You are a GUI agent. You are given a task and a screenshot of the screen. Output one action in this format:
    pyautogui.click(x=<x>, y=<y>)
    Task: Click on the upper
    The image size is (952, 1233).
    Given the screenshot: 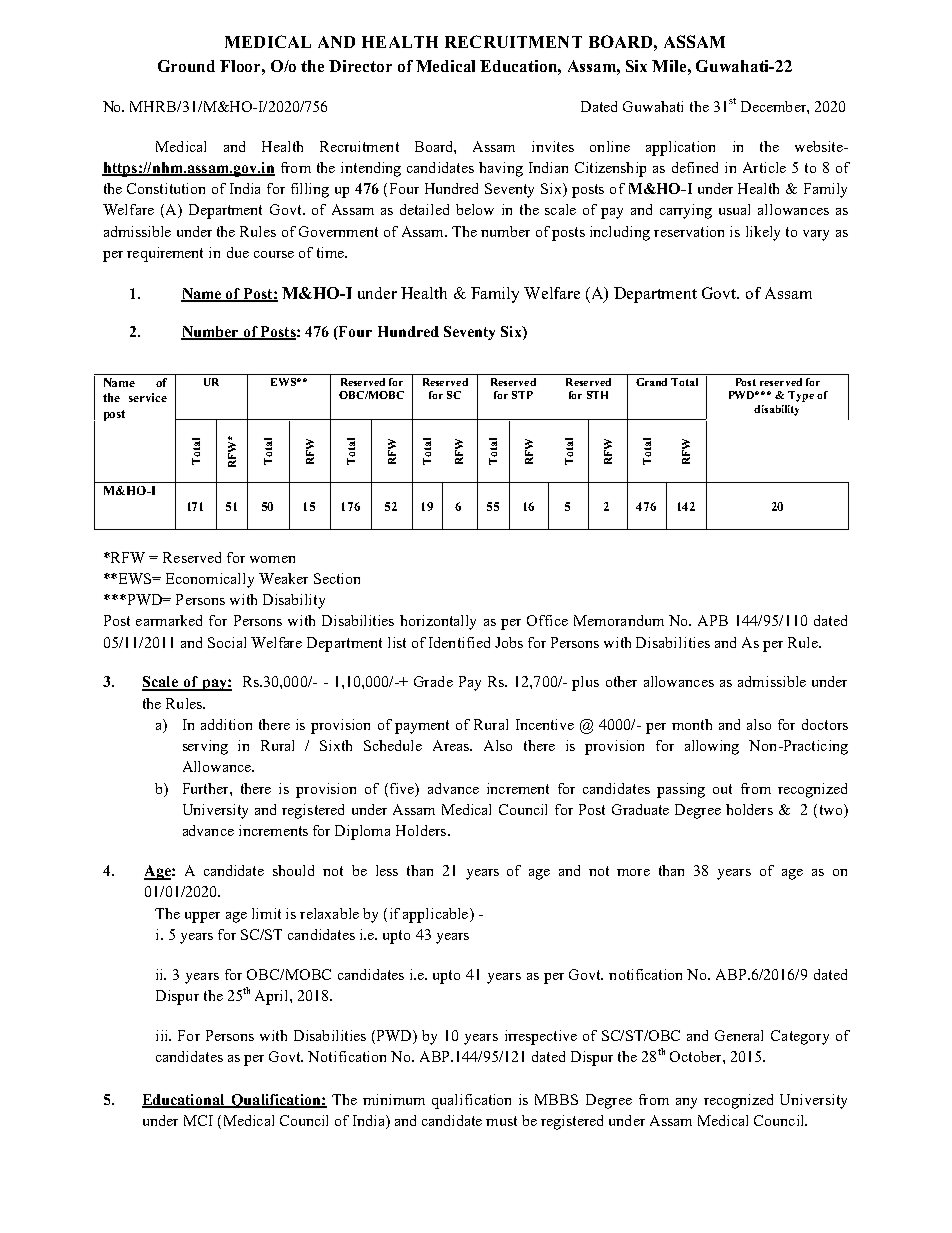 What is the action you would take?
    pyautogui.click(x=202, y=917)
